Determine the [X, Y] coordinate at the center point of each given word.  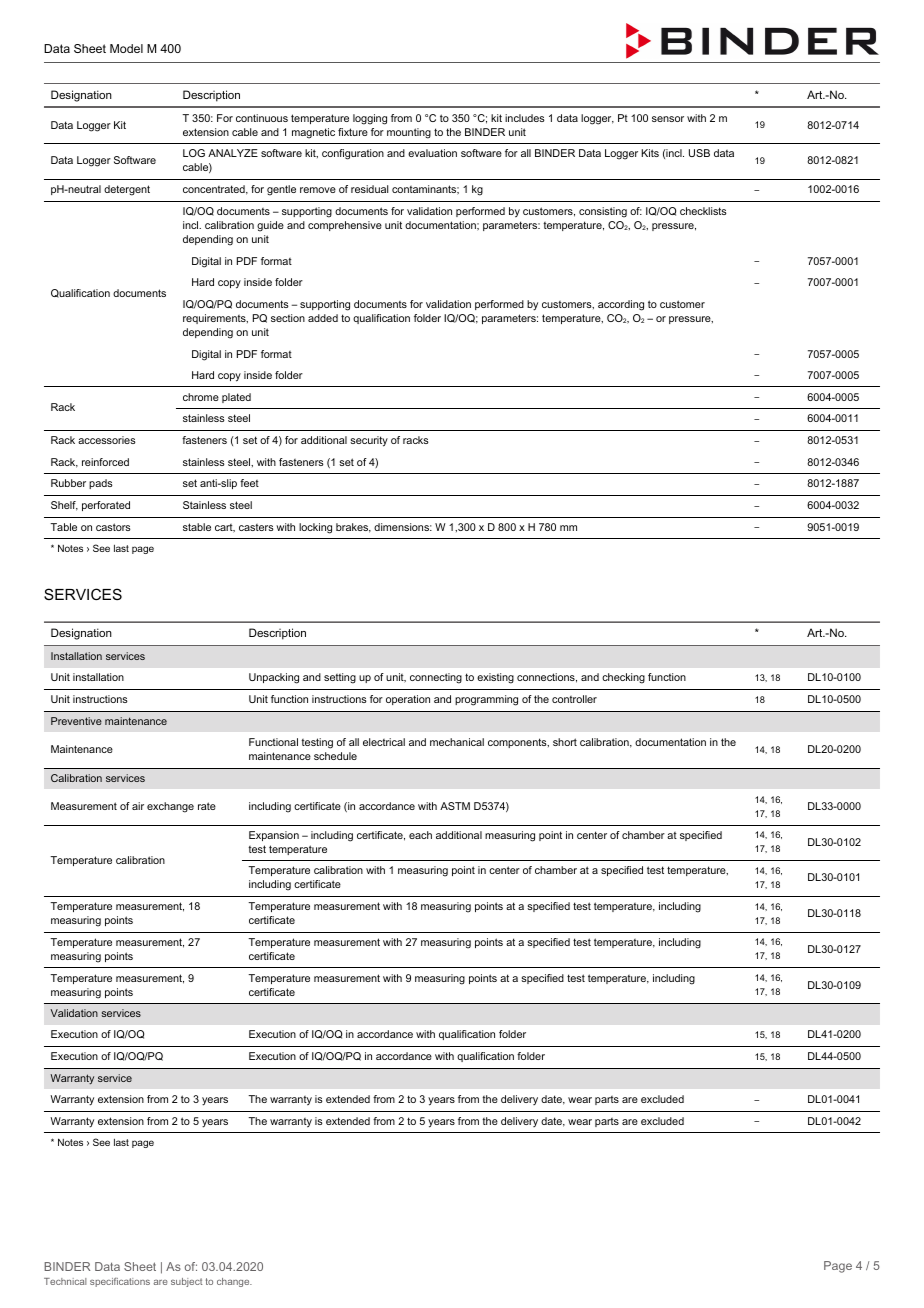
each [420, 835]
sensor [668, 119]
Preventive [76, 721]
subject [187, 1282]
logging [370, 119]
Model [126, 48]
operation [408, 700]
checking [623, 678]
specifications [120, 1282]
